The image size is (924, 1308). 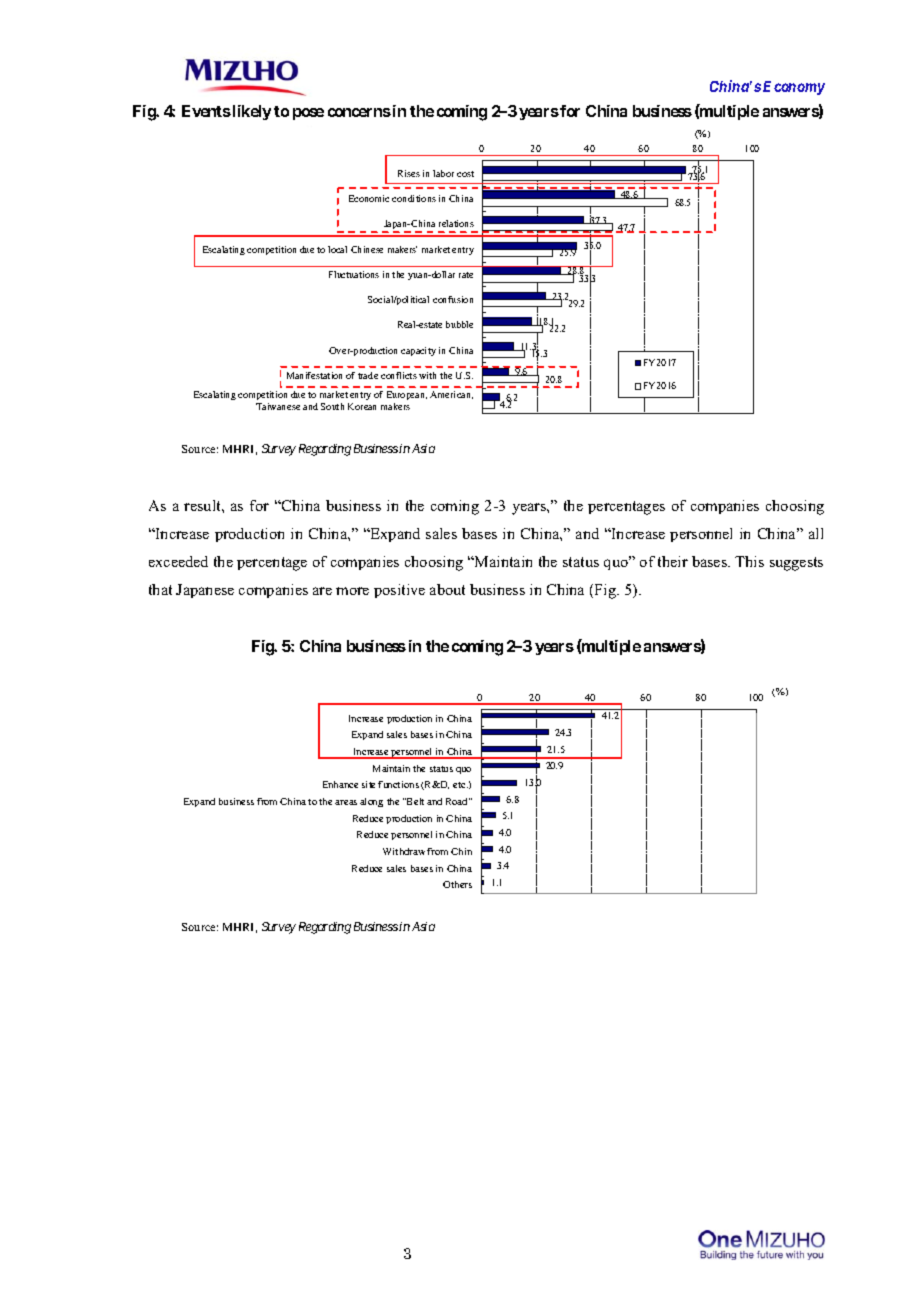 What do you see at coordinates (250, 112) in the screenshot?
I see `likely` at bounding box center [250, 112].
